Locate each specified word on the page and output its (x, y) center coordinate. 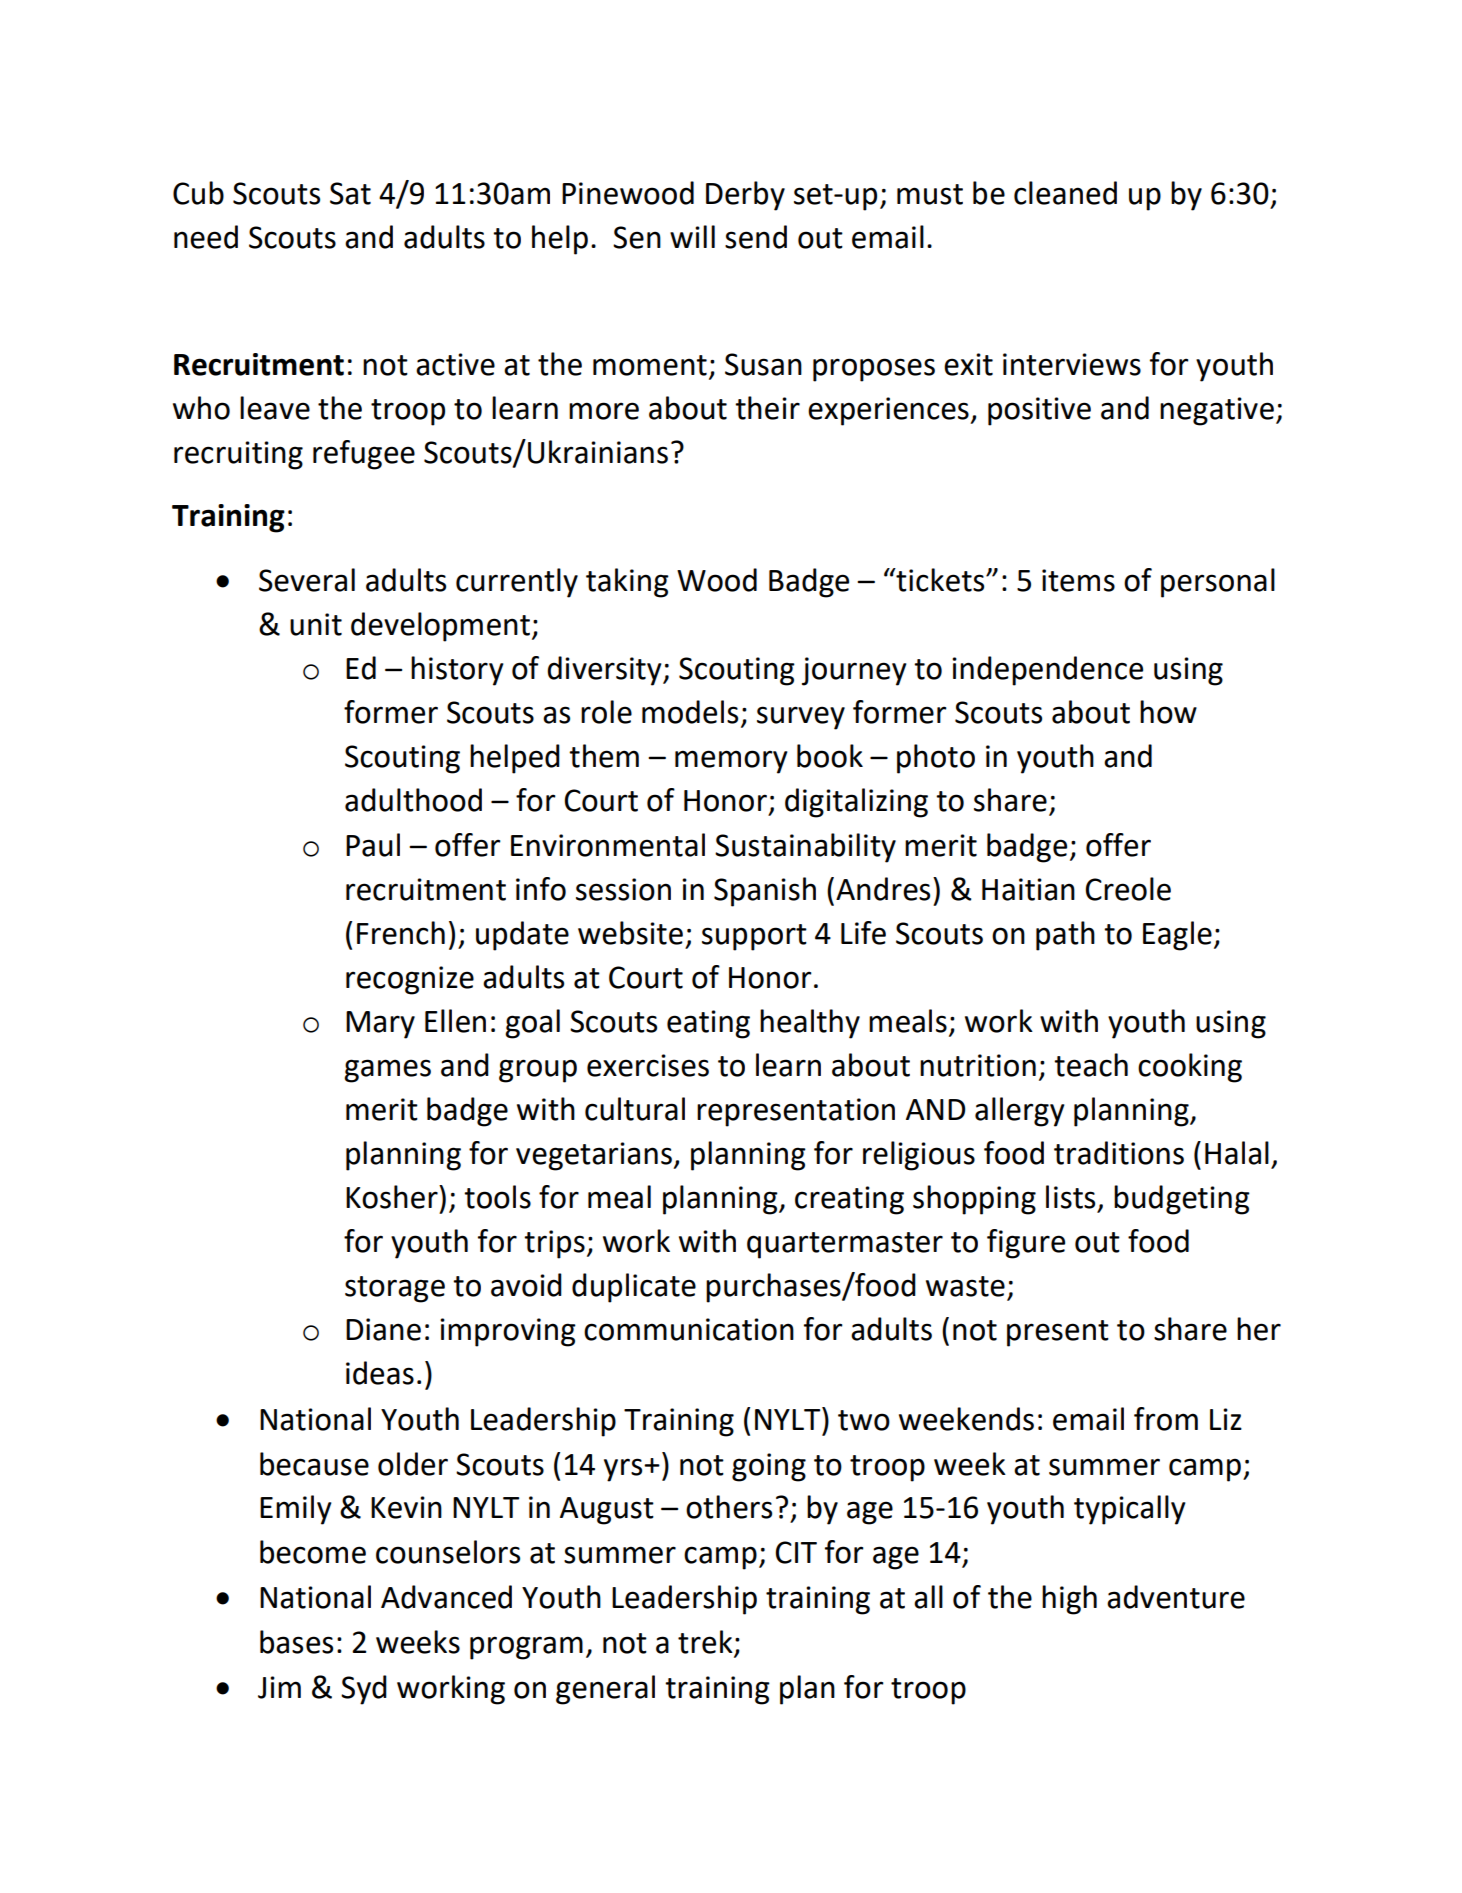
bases (296, 1642)
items (1078, 580)
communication (689, 1329)
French (401, 933)
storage (395, 1289)
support (754, 937)
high (1069, 1600)
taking (627, 583)
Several (307, 580)
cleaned (1065, 193)
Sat (350, 193)
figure (1026, 1244)
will (692, 236)
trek (705, 1642)
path (1065, 936)
